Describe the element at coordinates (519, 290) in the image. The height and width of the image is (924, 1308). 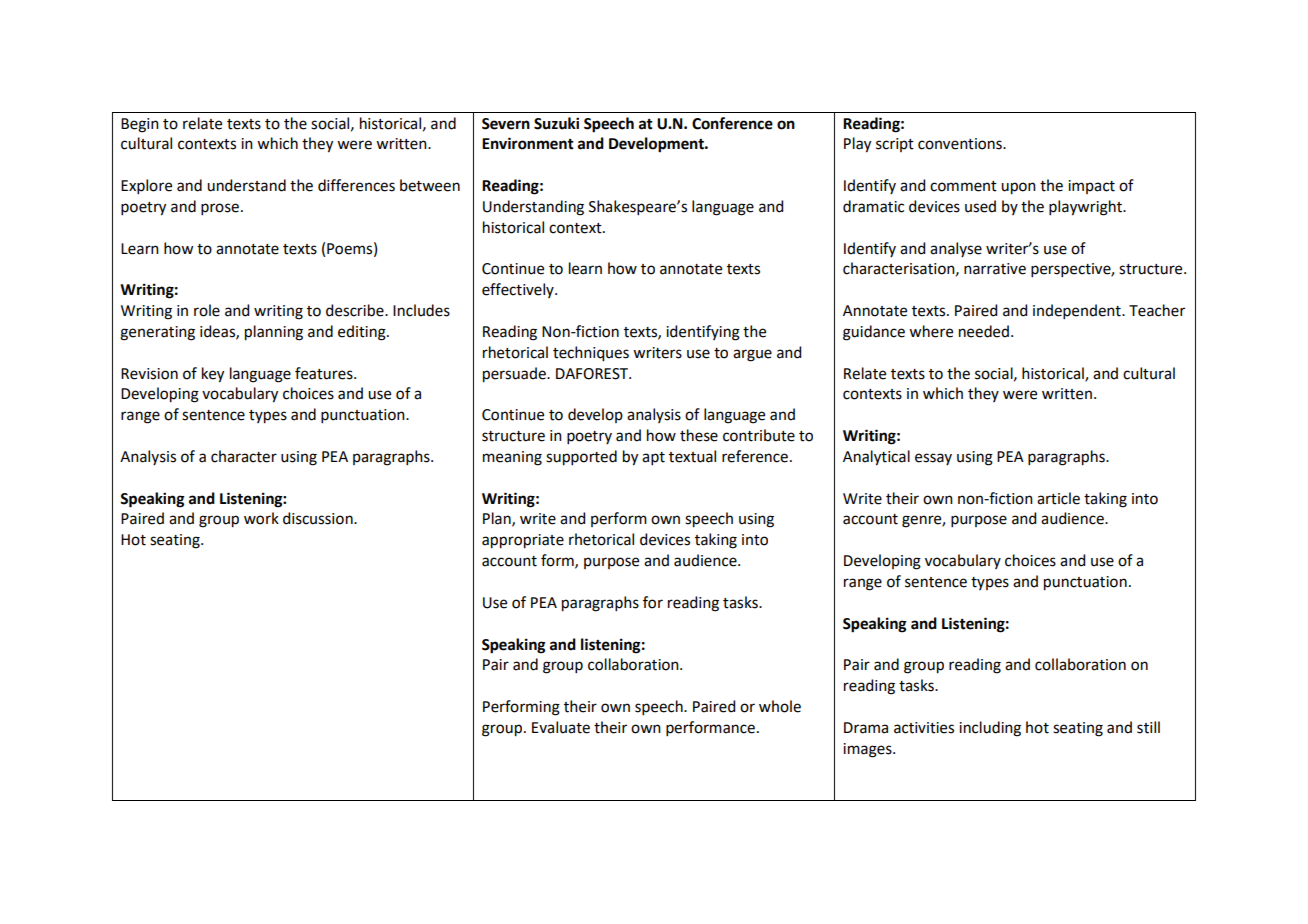
I see `effectively` at that location.
